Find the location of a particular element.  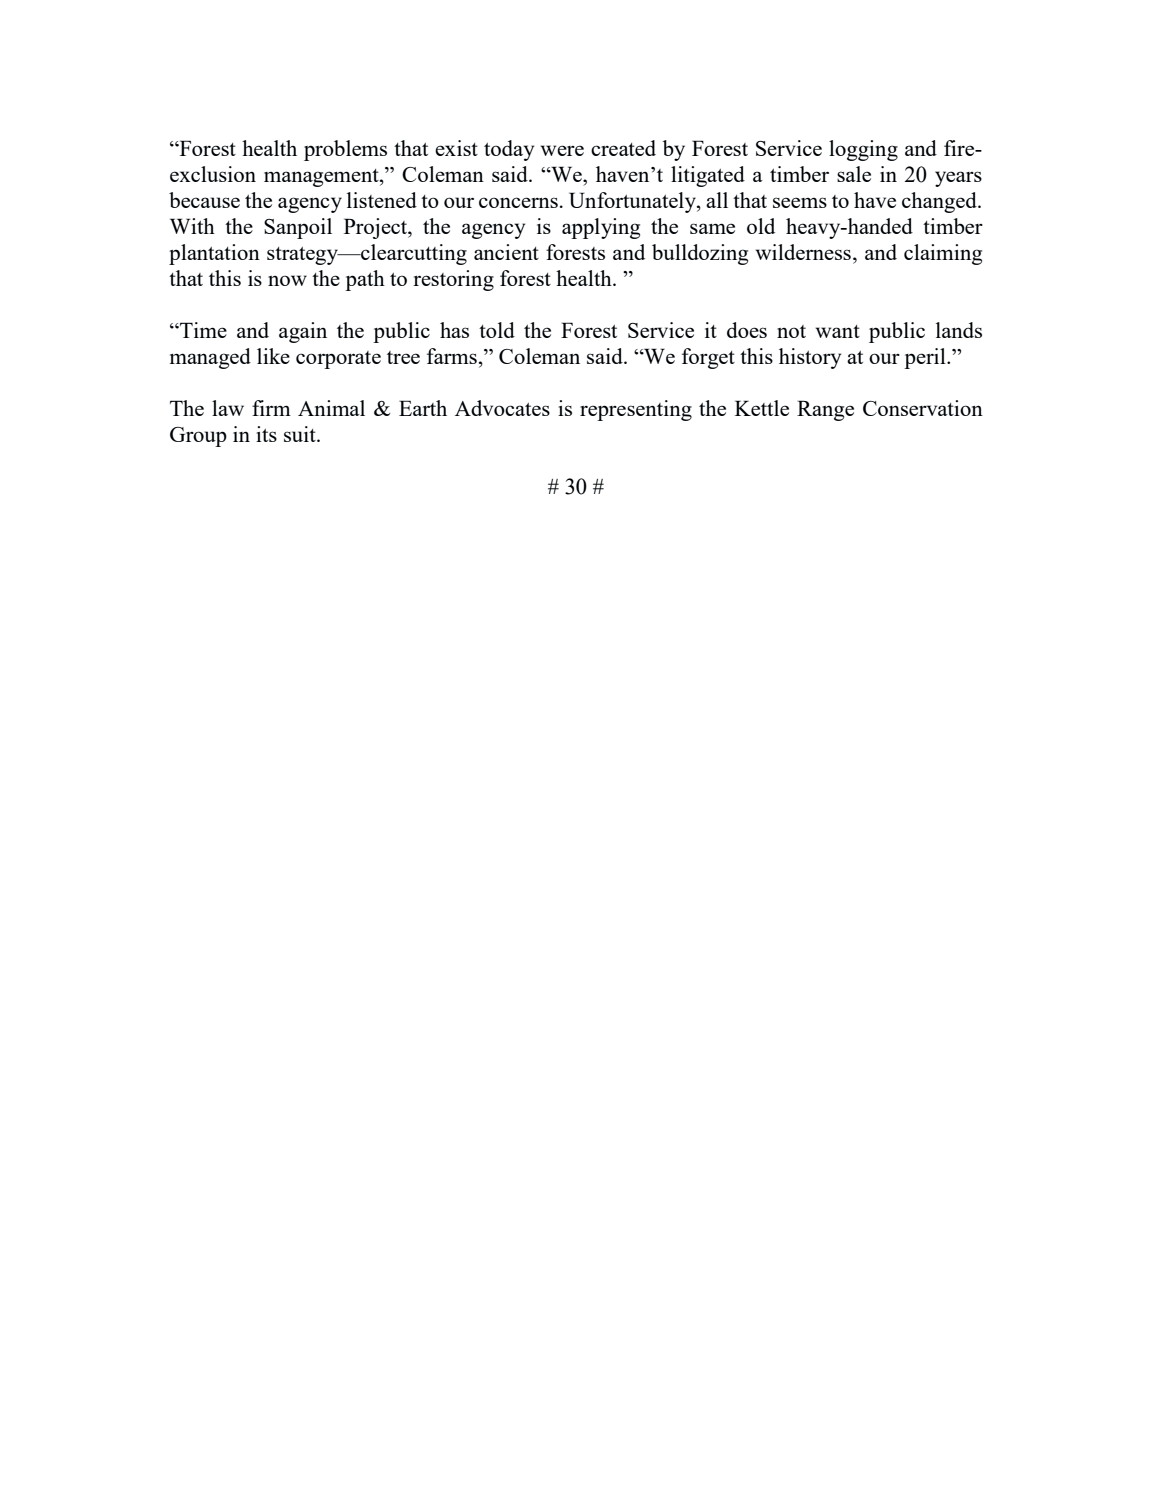

want is located at coordinates (837, 331).
